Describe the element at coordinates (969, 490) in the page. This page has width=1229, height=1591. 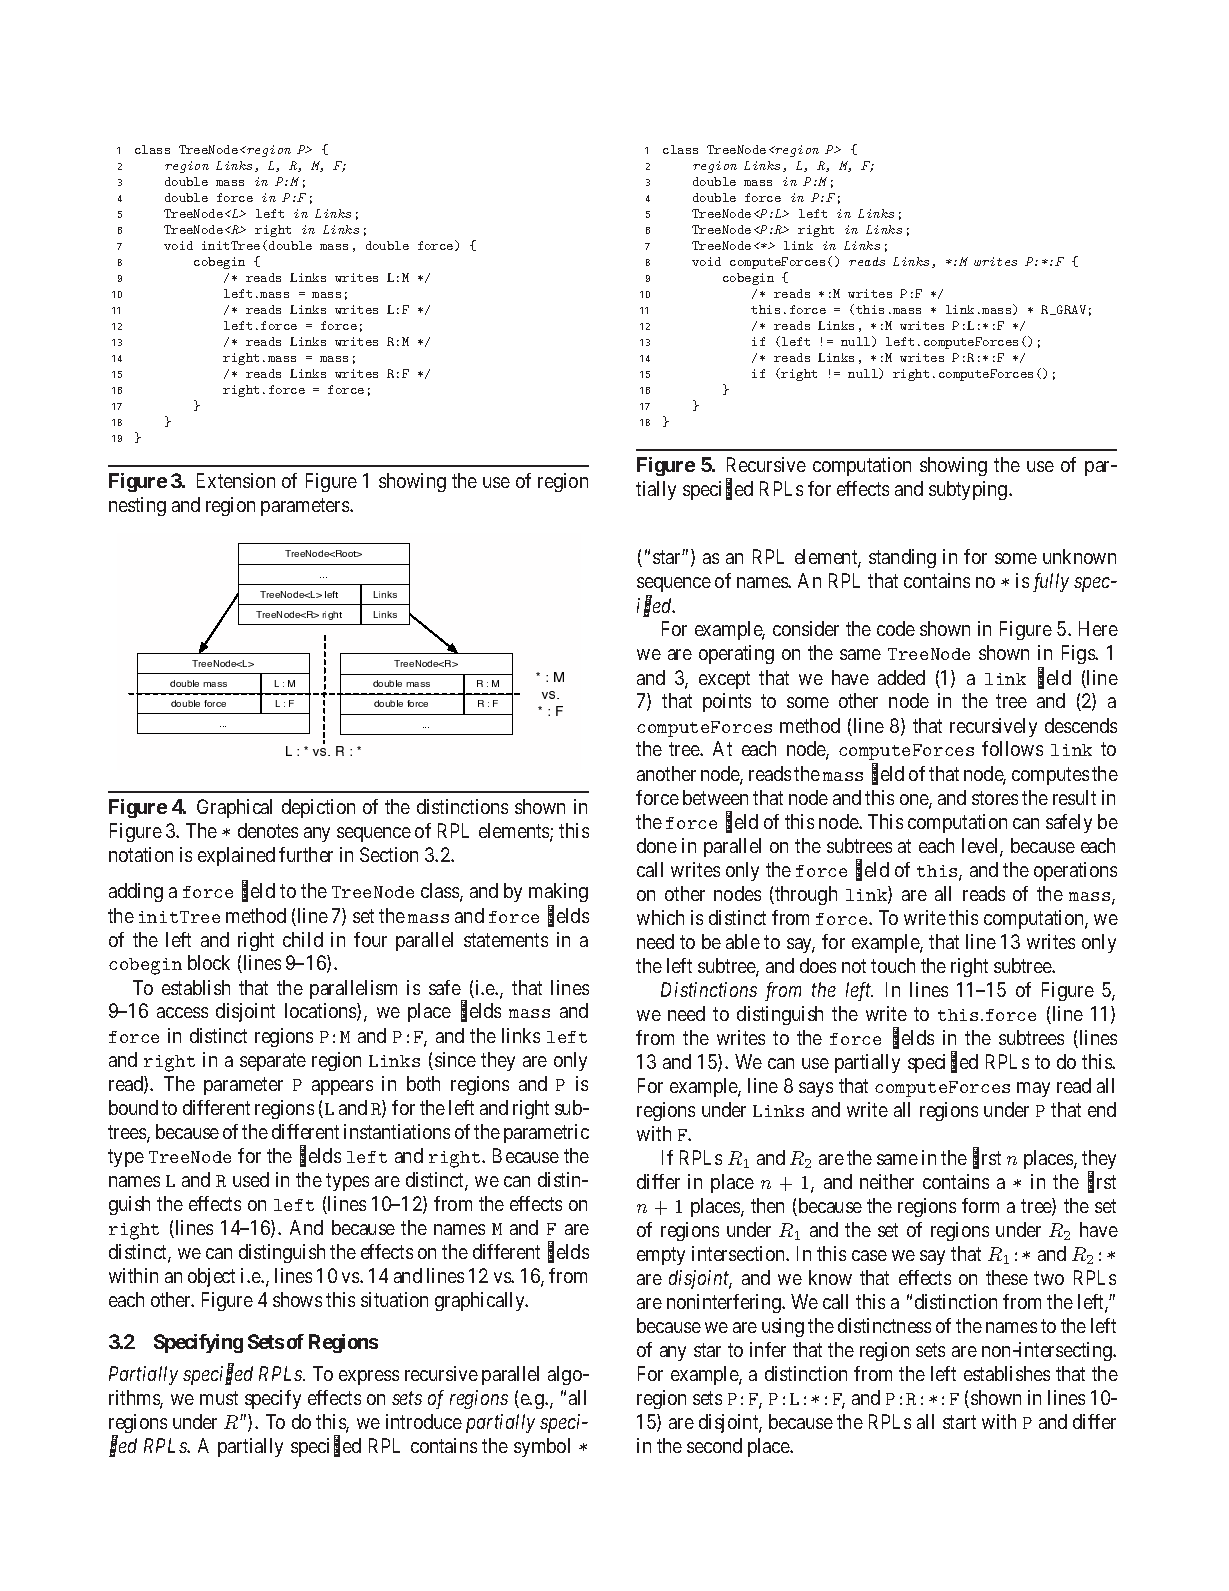
I see `subtyping` at that location.
